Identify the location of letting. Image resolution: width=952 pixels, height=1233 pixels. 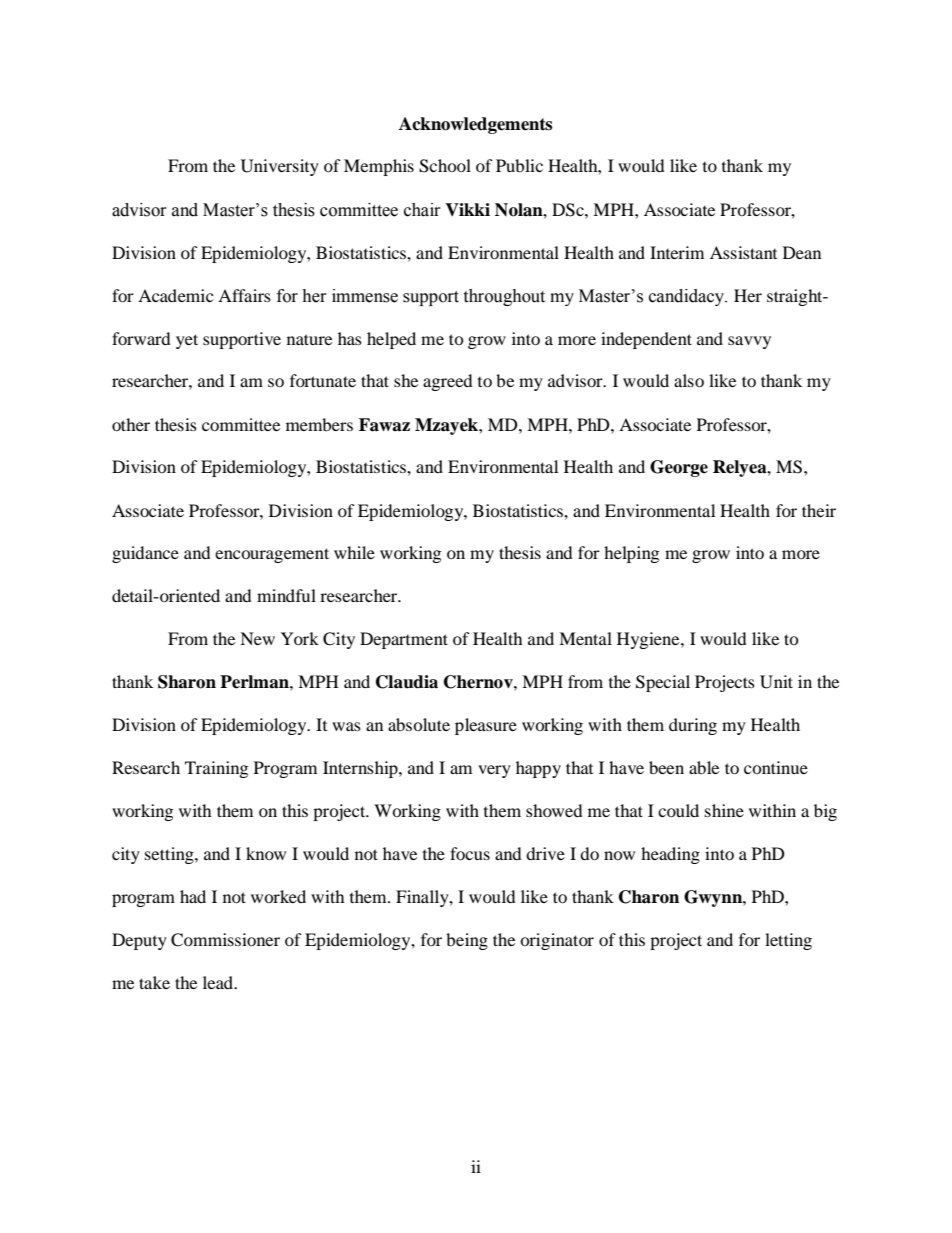
(788, 941).
